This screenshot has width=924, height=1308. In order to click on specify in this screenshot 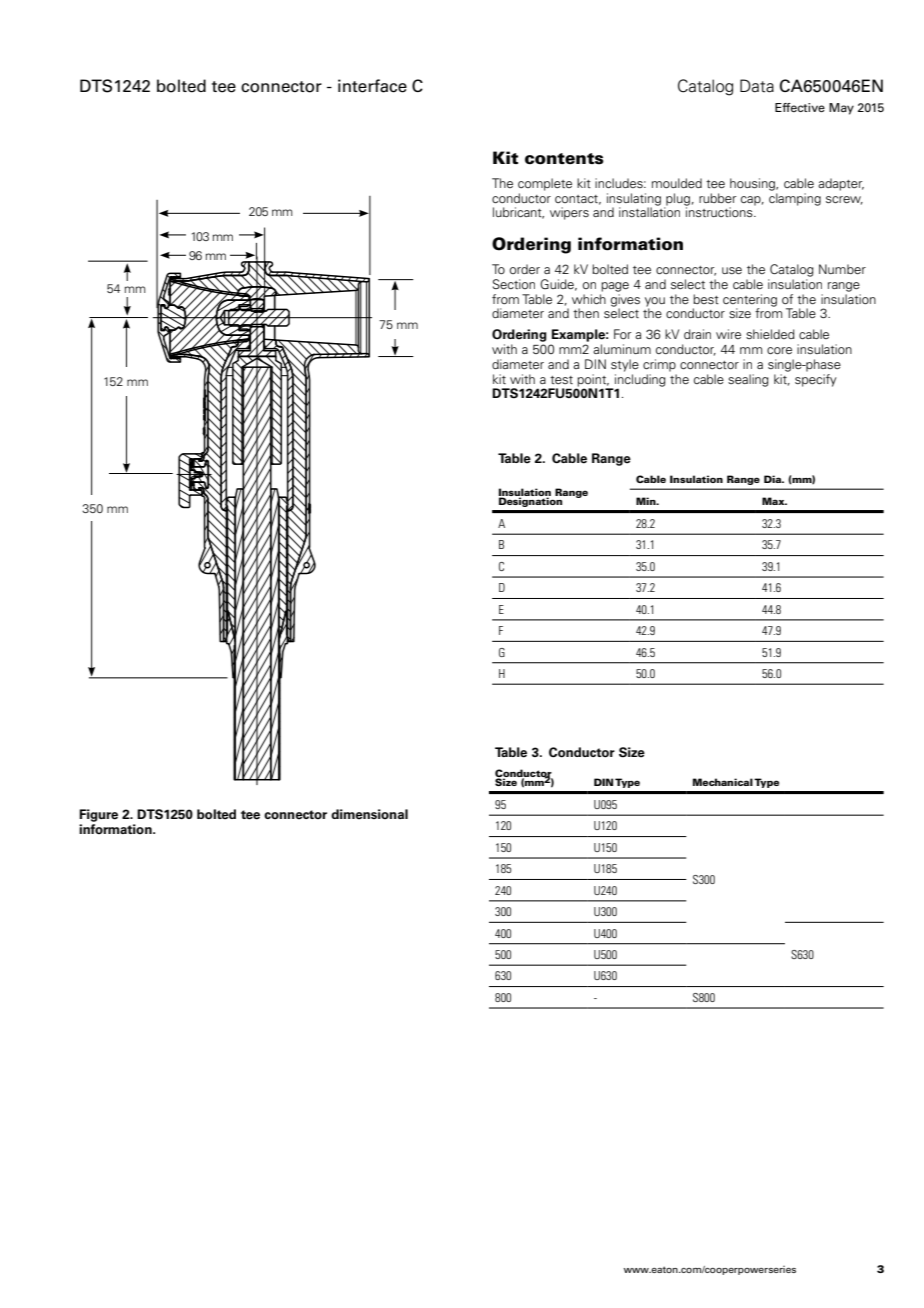, I will do `click(816, 379)`.
